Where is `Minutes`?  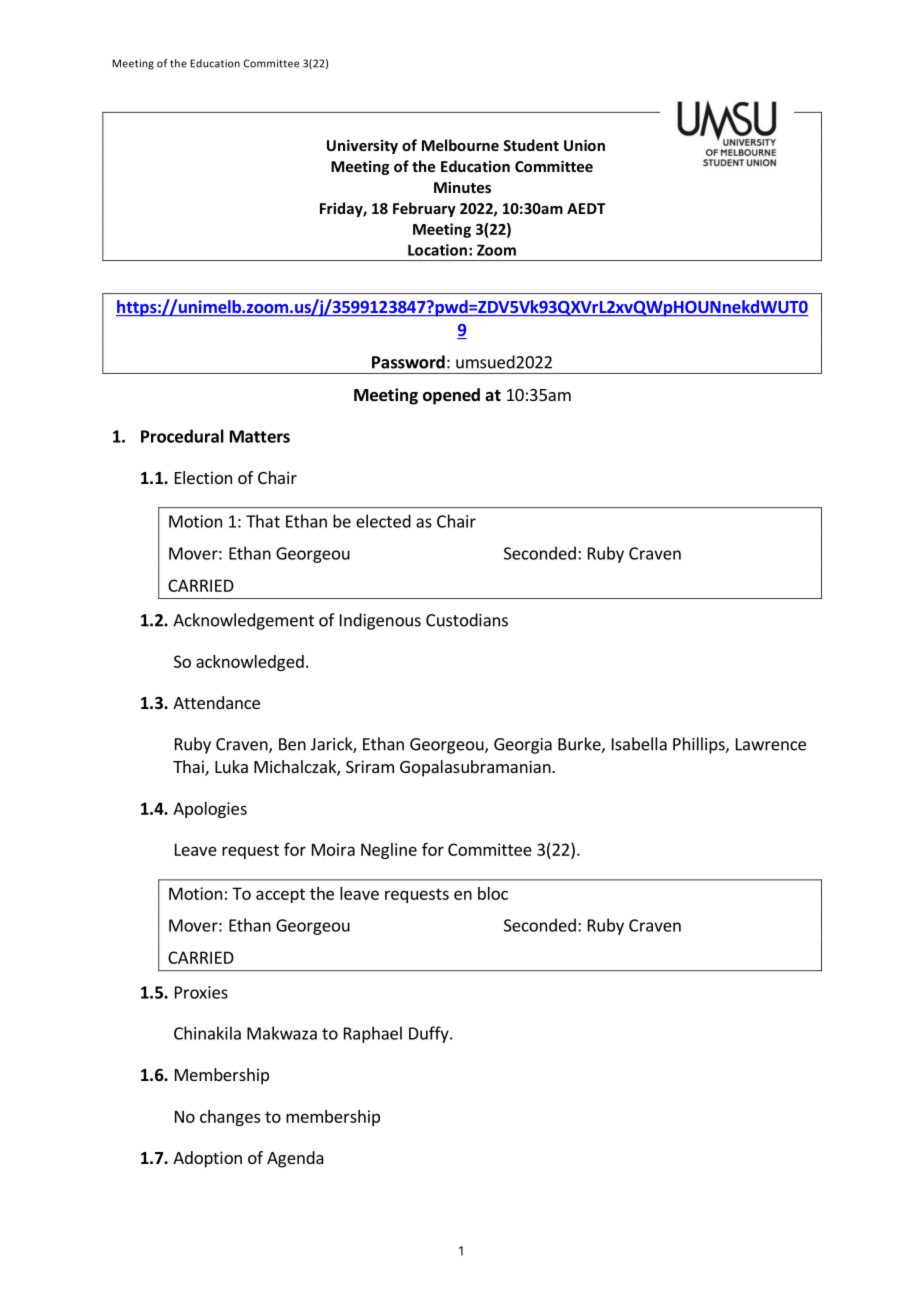
Minutes is located at coordinates (462, 187).
